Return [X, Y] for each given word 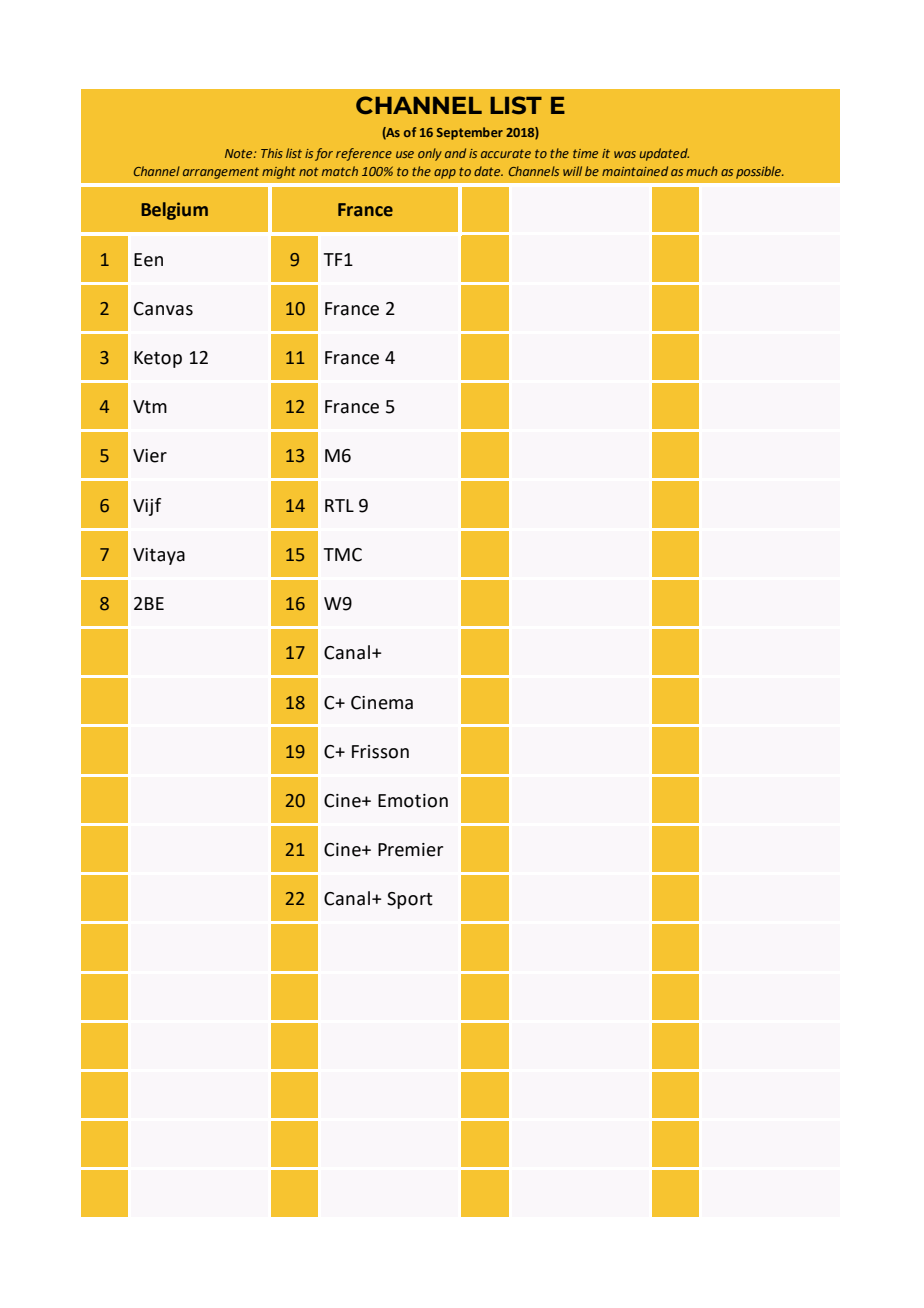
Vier [150, 456]
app [445, 174]
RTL [339, 505]
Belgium [174, 211]
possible [759, 172]
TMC [342, 555]
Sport [410, 900]
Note [240, 153]
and [455, 153]
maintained [635, 171]
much [702, 171]
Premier [410, 850]
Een [148, 260]
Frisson [380, 752]
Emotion [413, 801]
